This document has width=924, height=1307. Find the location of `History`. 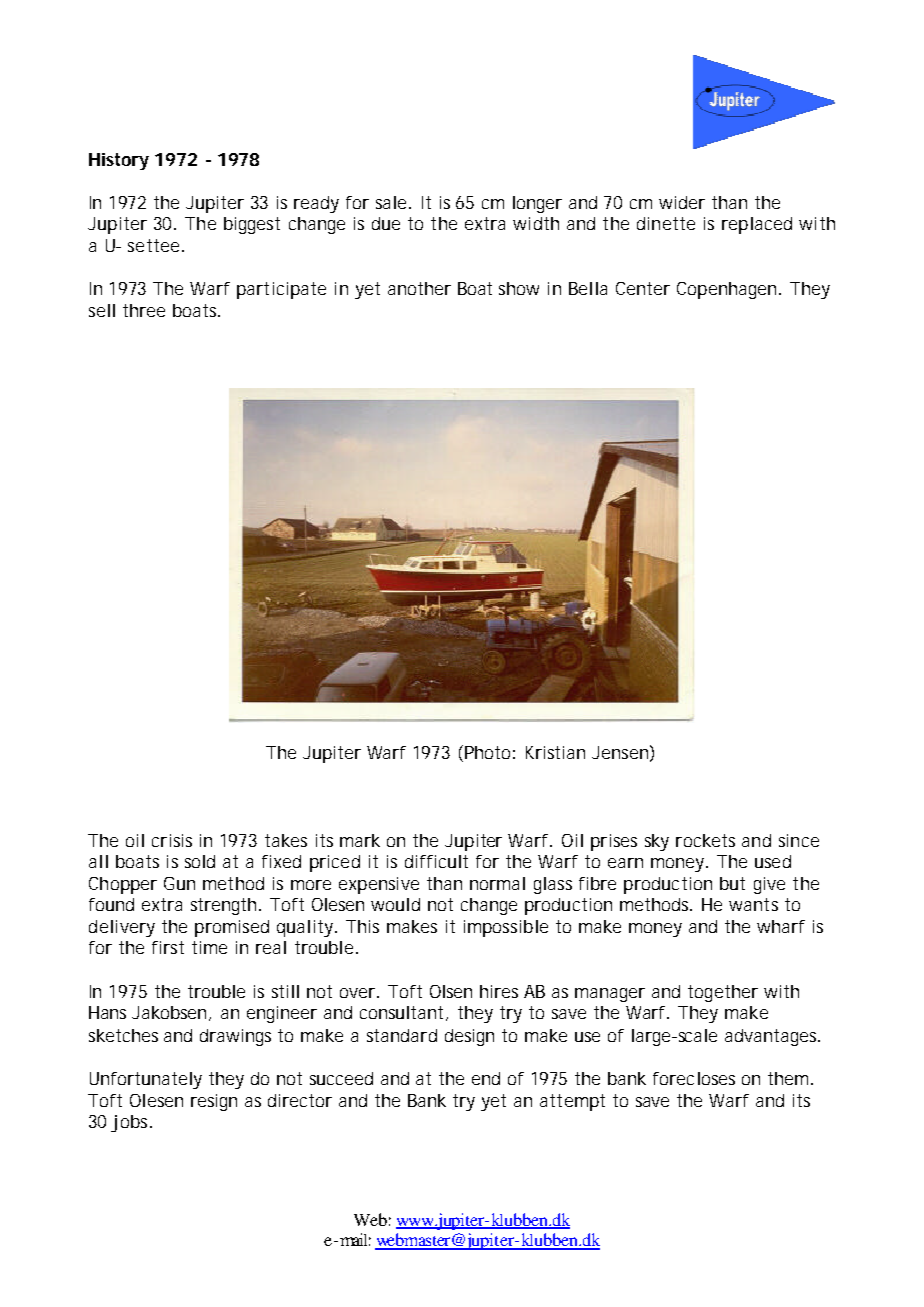

History is located at coordinates (119, 161).
